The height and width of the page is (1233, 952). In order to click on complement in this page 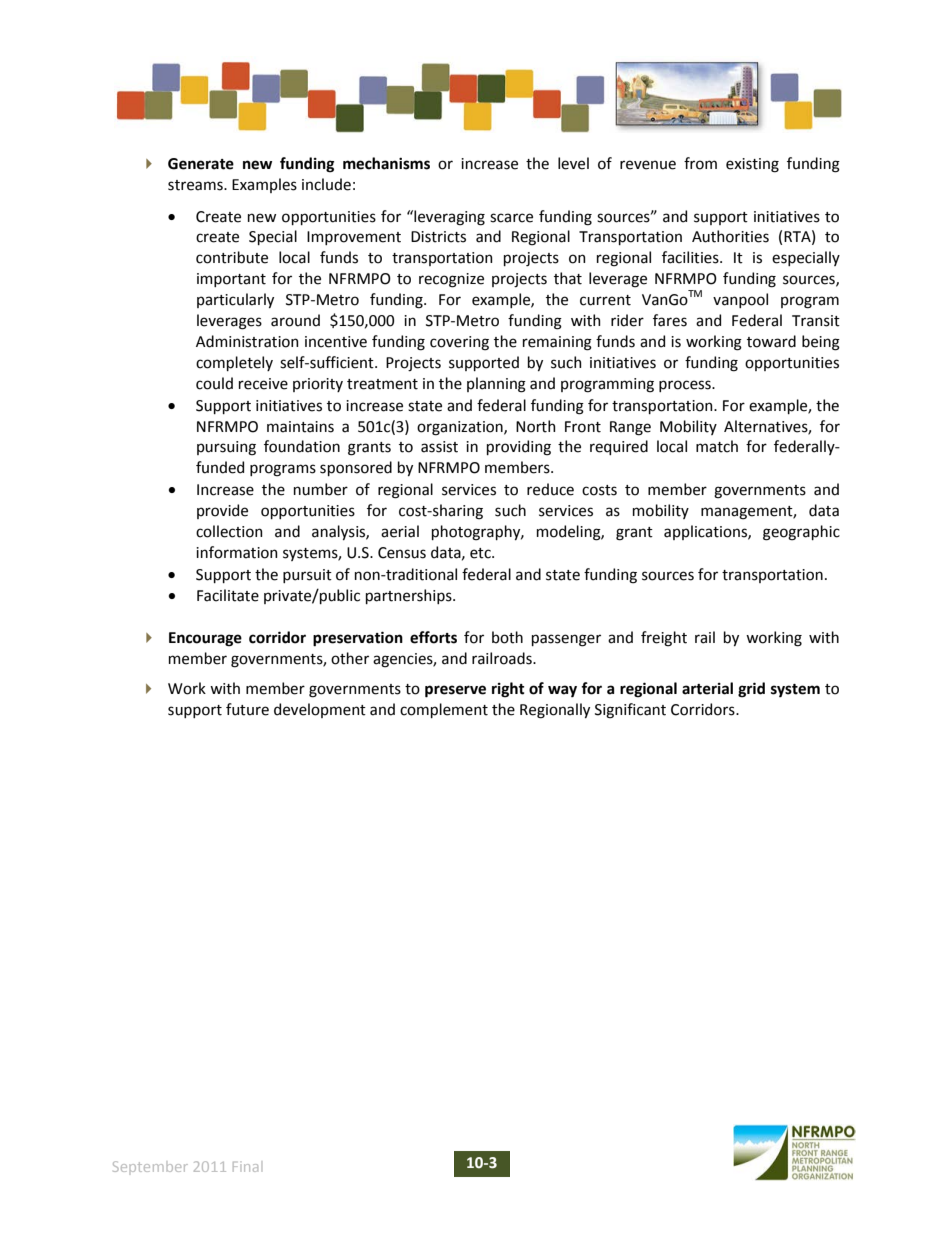, I will do `click(444, 710)`.
